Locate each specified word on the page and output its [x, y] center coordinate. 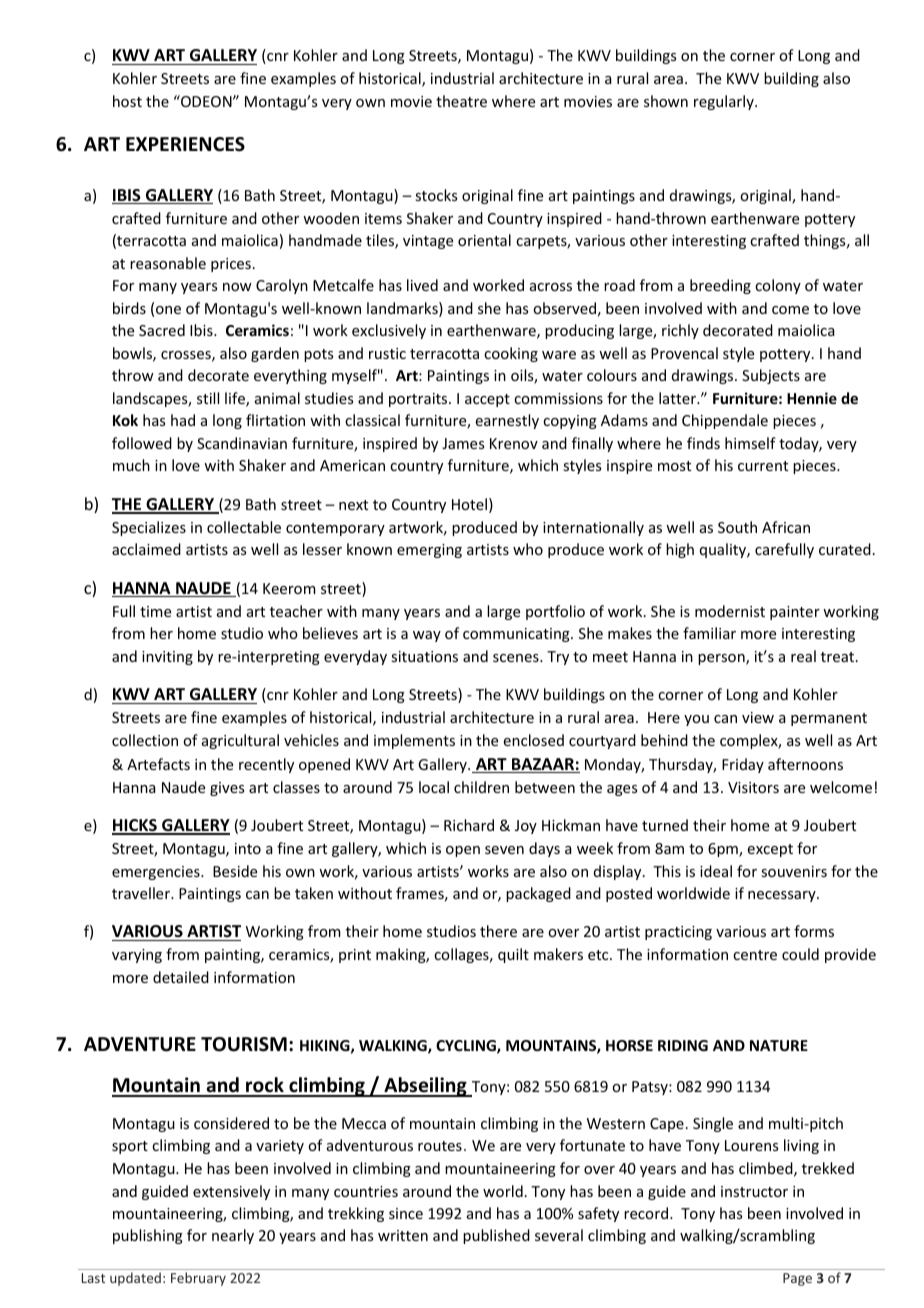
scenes [517, 658]
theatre [461, 101]
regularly [725, 102]
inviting [167, 658]
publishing [148, 1236]
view [758, 717]
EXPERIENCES [185, 144]
